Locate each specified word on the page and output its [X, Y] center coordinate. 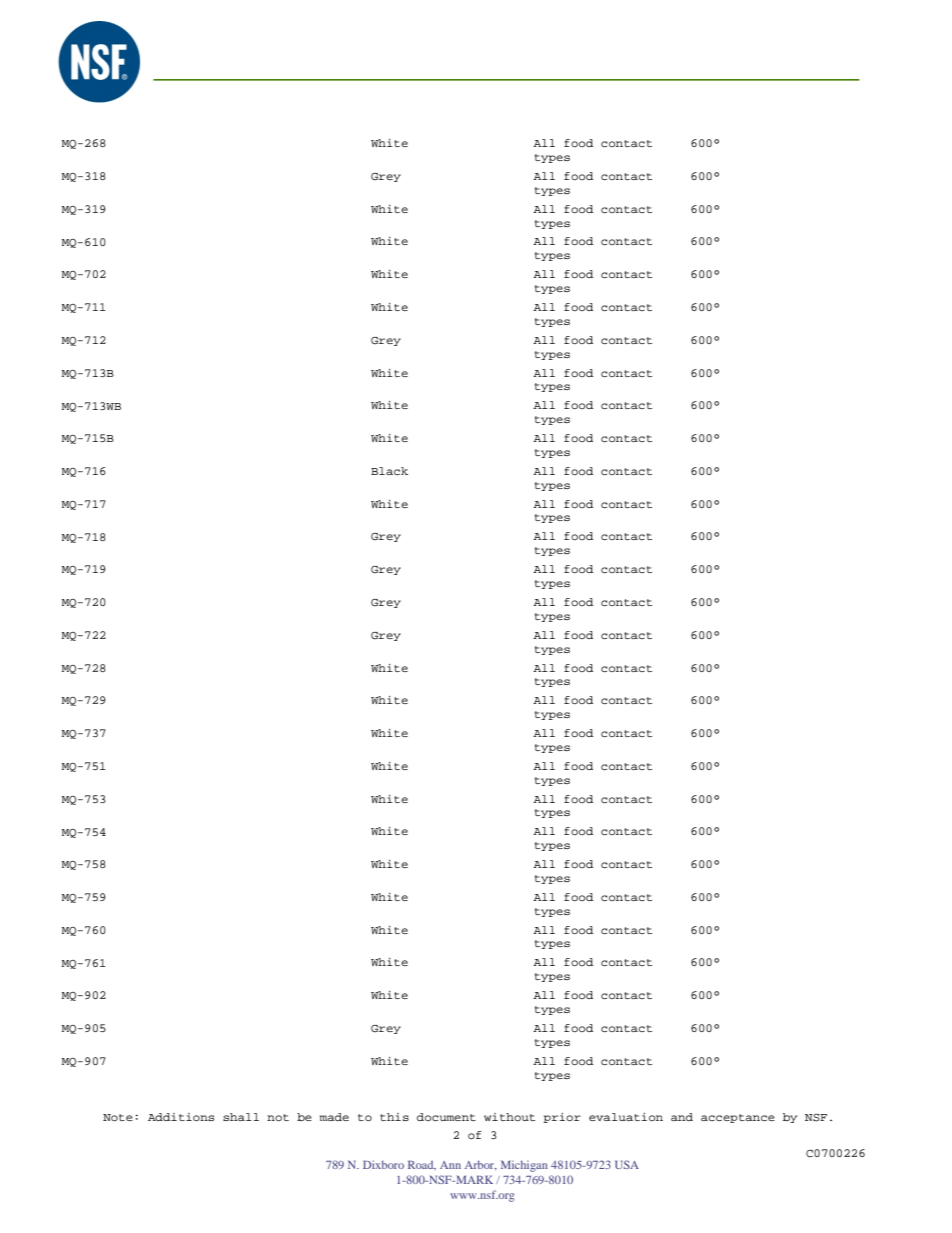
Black [389, 471]
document [446, 1117]
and [682, 1117]
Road [422, 1165]
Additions [181, 1117]
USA [627, 1164]
